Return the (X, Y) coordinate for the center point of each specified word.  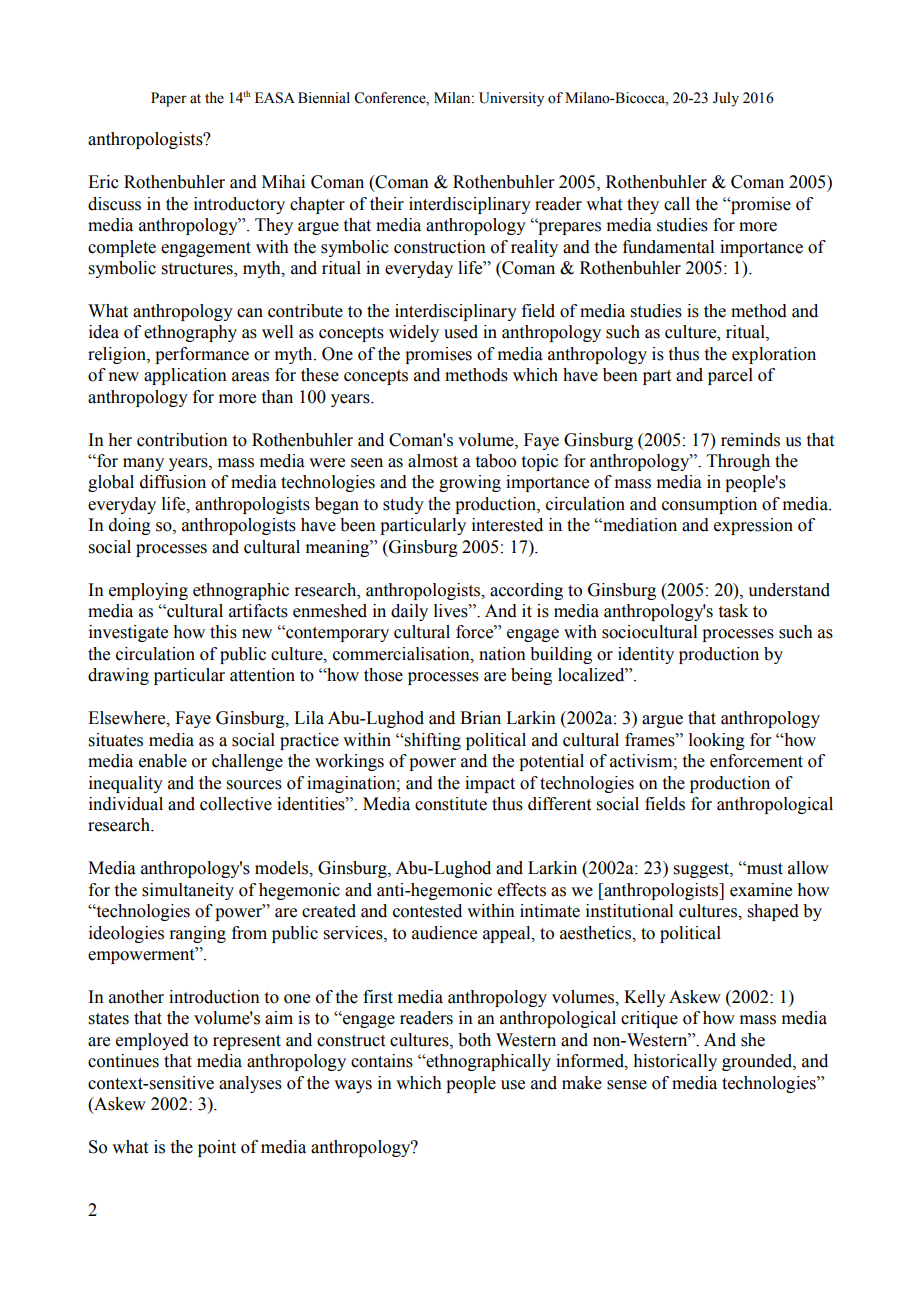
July (726, 99)
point (217, 1148)
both (474, 1040)
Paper (169, 99)
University (511, 99)
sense (627, 1085)
